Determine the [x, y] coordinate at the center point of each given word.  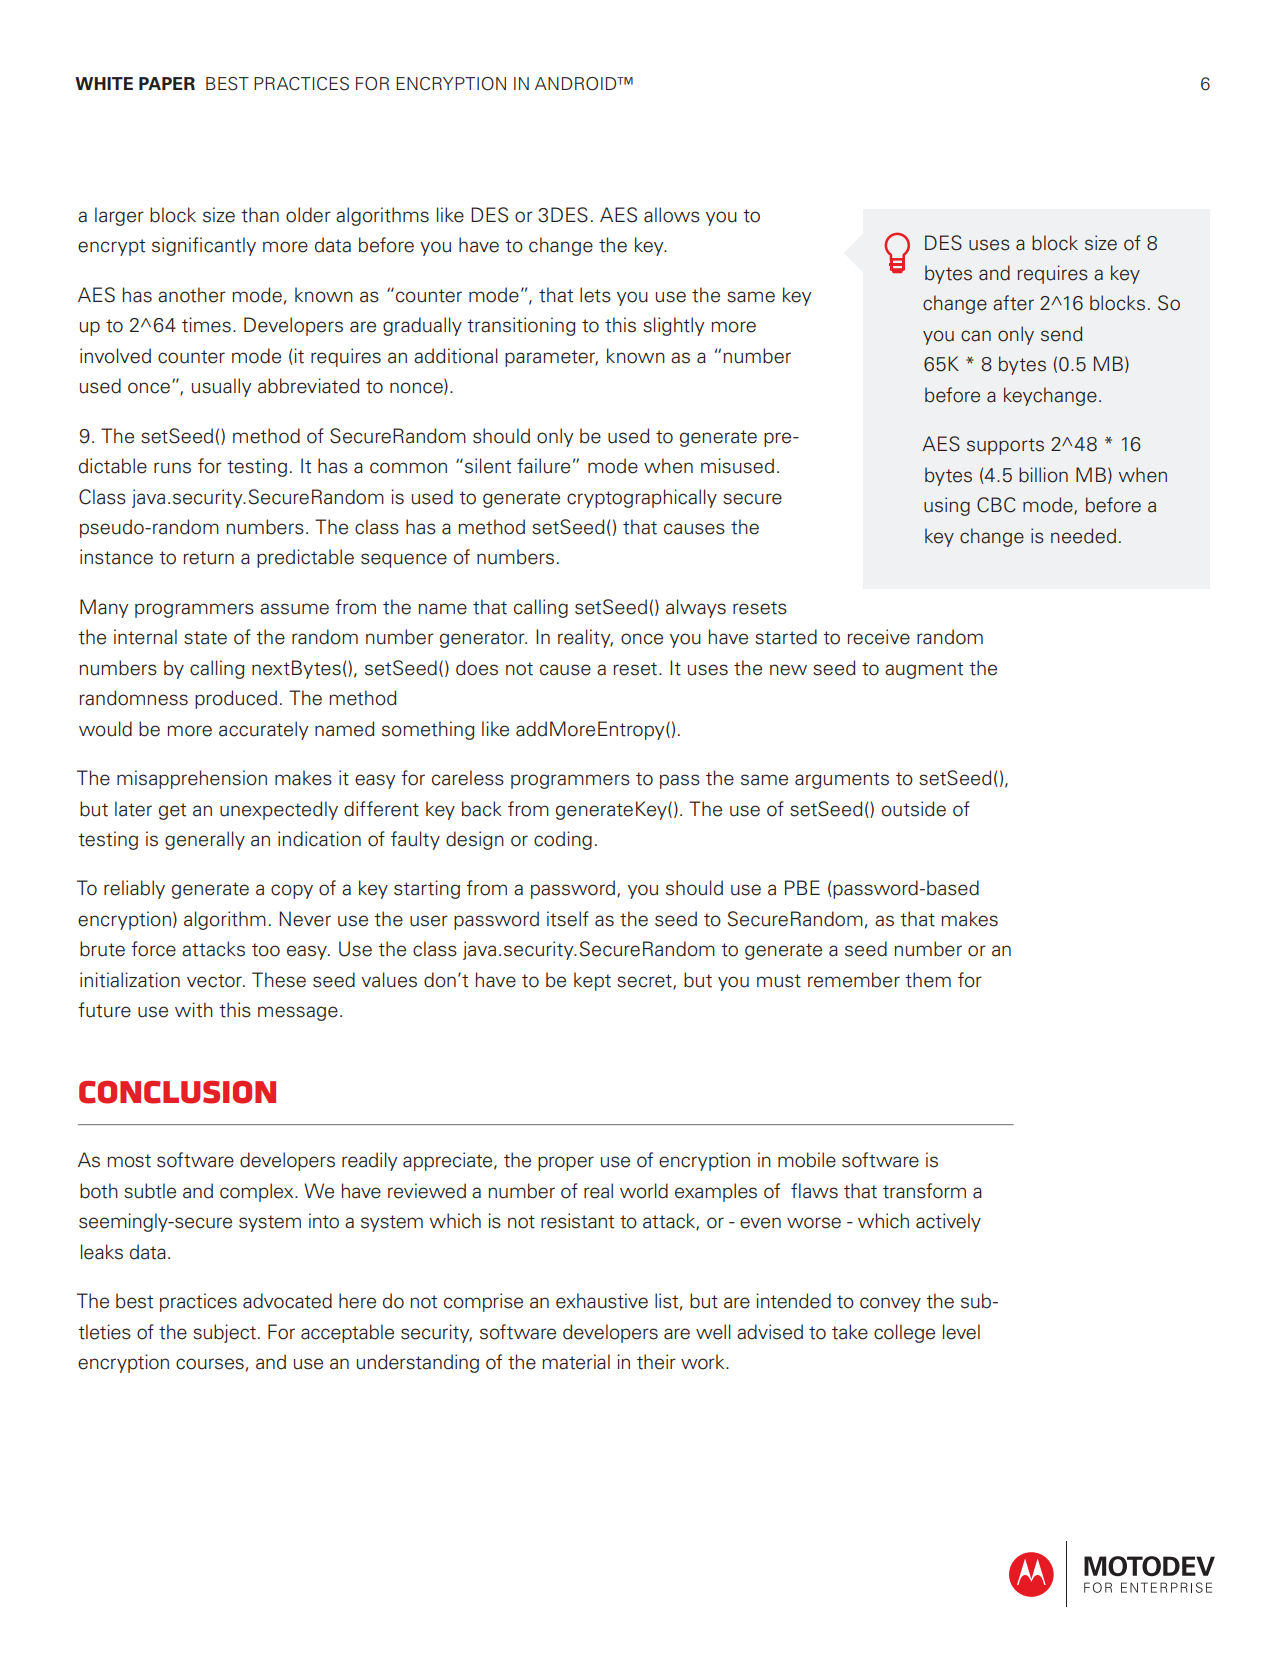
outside [914, 809]
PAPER [167, 83]
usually [221, 387]
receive [878, 637]
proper [566, 1163]
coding [563, 840]
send [1061, 334]
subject [224, 1333]
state [205, 638]
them [928, 980]
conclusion [177, 1092]
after [1013, 303]
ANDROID [577, 84]
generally [205, 840]
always [696, 608]
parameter [551, 358]
